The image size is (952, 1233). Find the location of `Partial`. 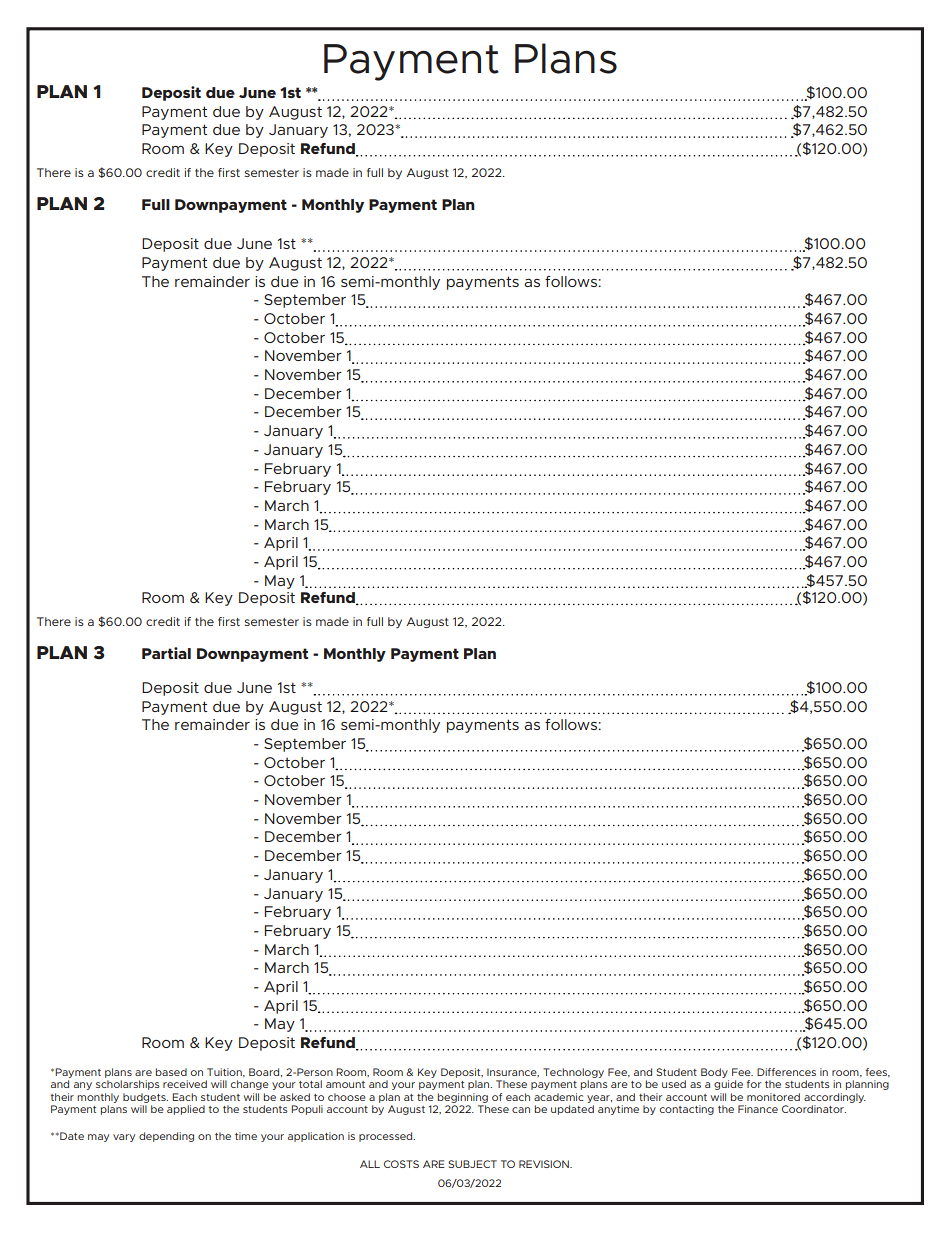

Partial is located at coordinates (166, 653).
